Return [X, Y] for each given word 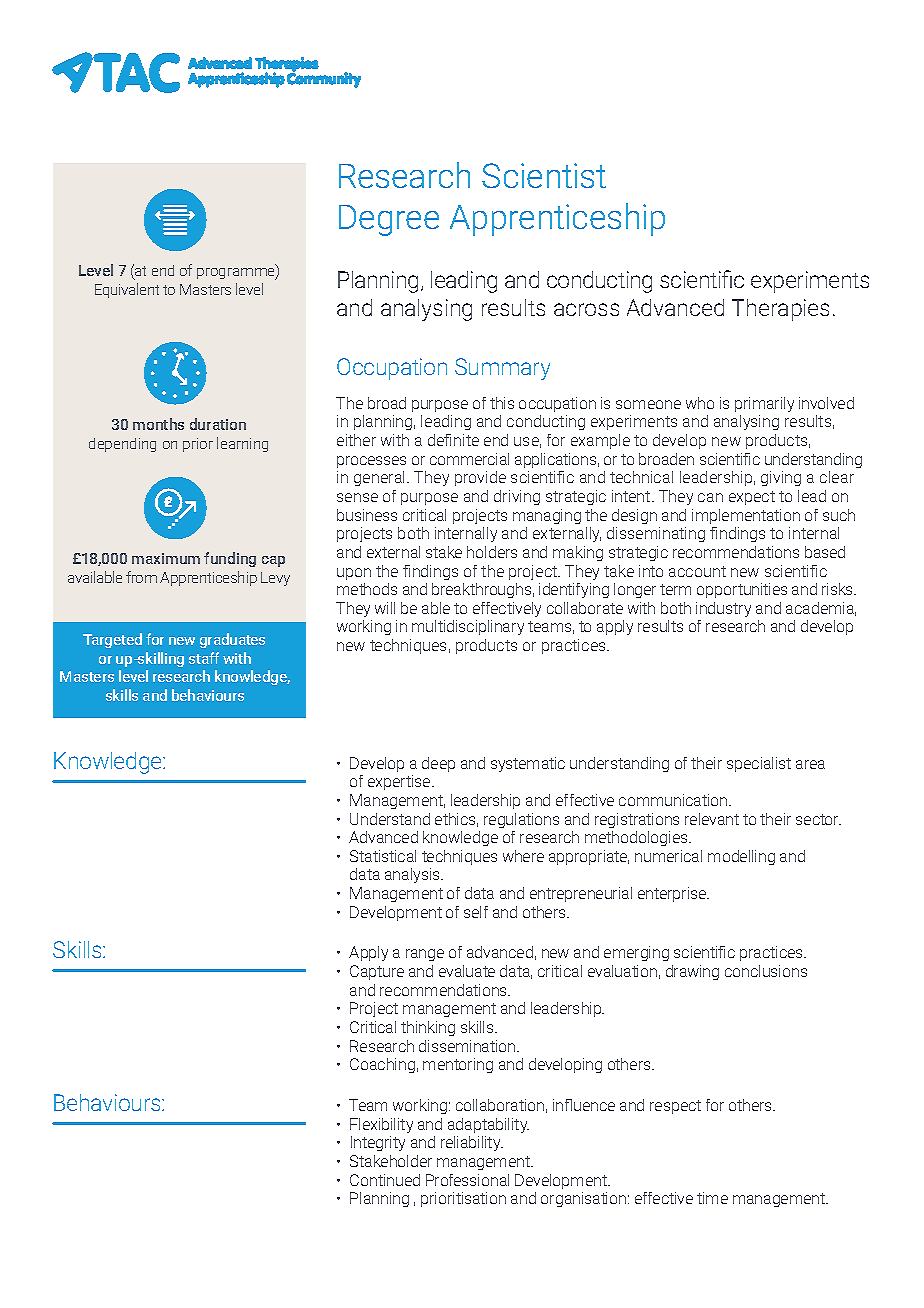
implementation [746, 516]
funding [230, 559]
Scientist [544, 175]
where [523, 856]
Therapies [780, 310]
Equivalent [127, 290]
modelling [741, 857]
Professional [467, 1180]
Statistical [383, 856]
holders [492, 552]
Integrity [378, 1143]
